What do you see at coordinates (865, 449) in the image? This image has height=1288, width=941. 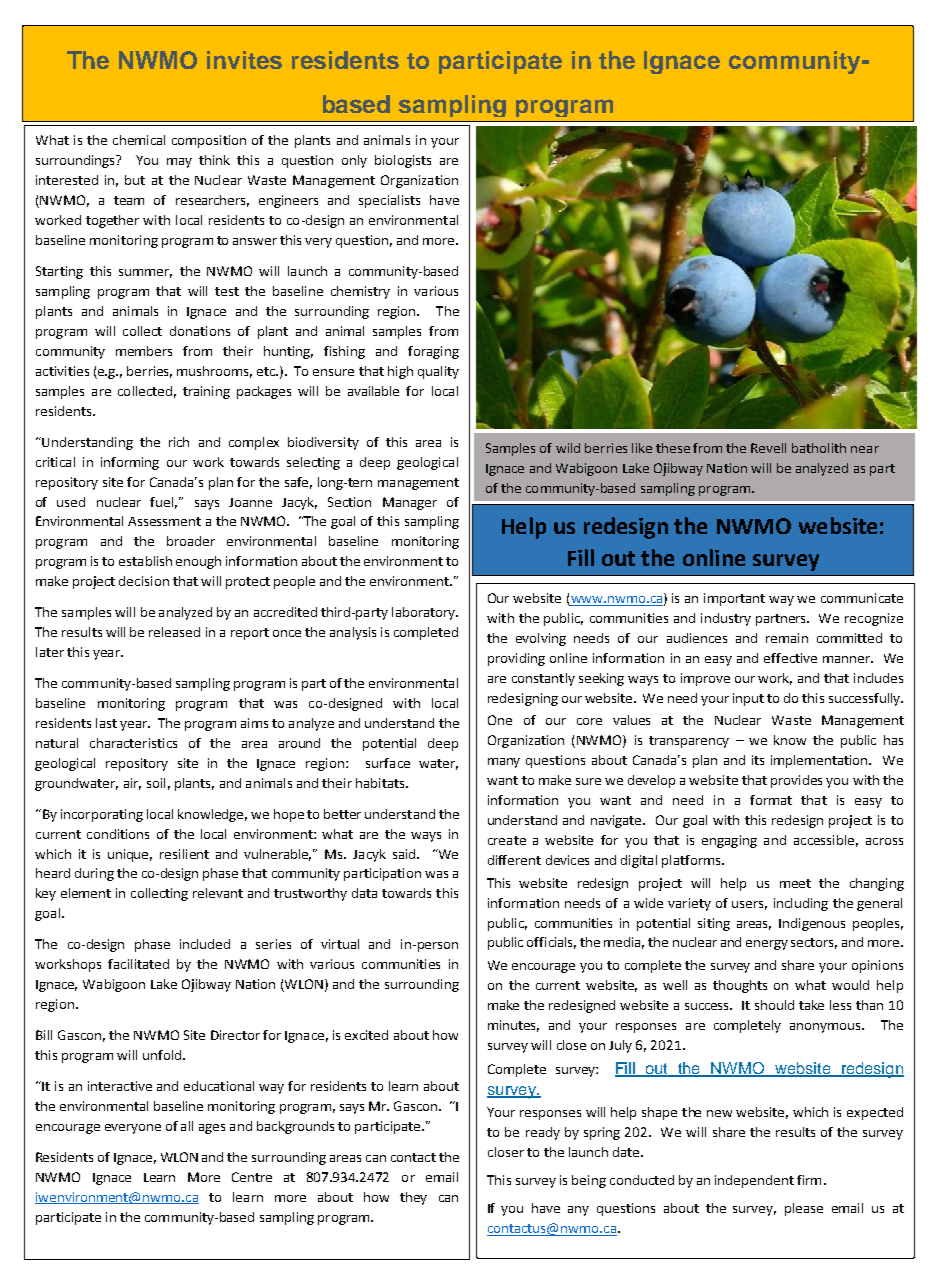 I see `near` at bounding box center [865, 449].
